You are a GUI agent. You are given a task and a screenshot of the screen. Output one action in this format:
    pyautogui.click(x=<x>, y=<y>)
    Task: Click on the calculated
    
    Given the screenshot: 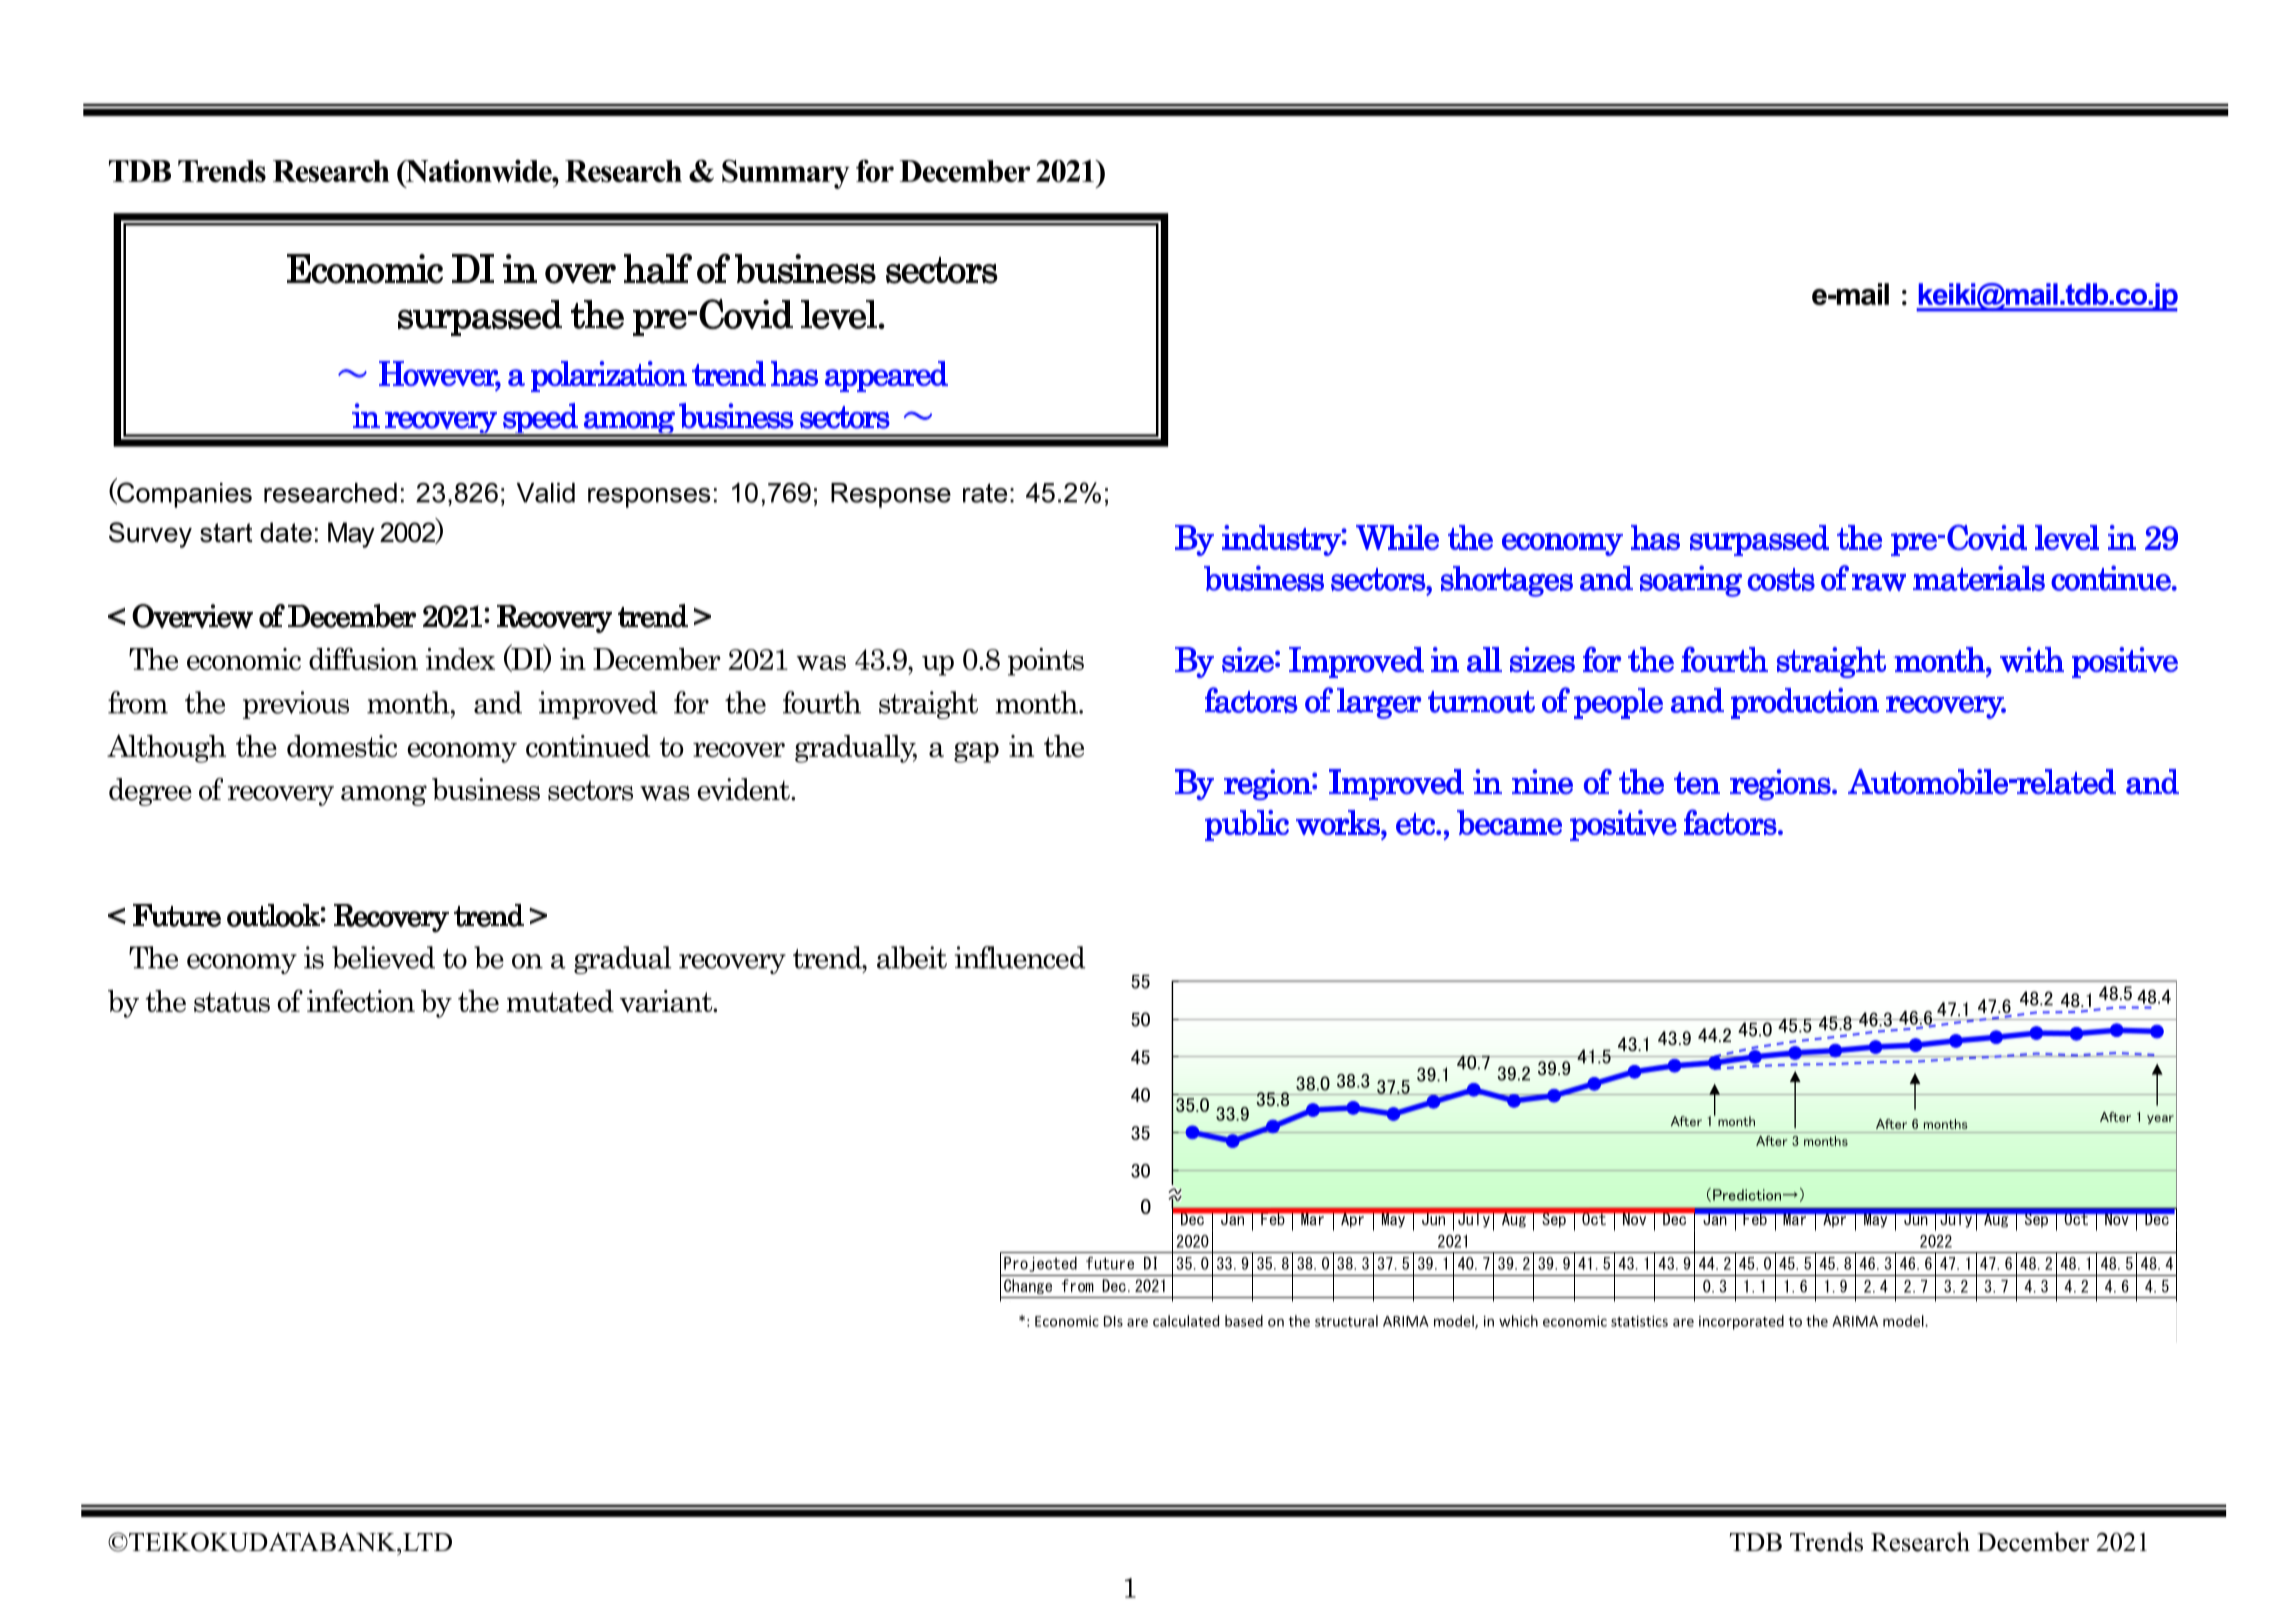 What is the action you would take?
    pyautogui.click(x=1186, y=1321)
